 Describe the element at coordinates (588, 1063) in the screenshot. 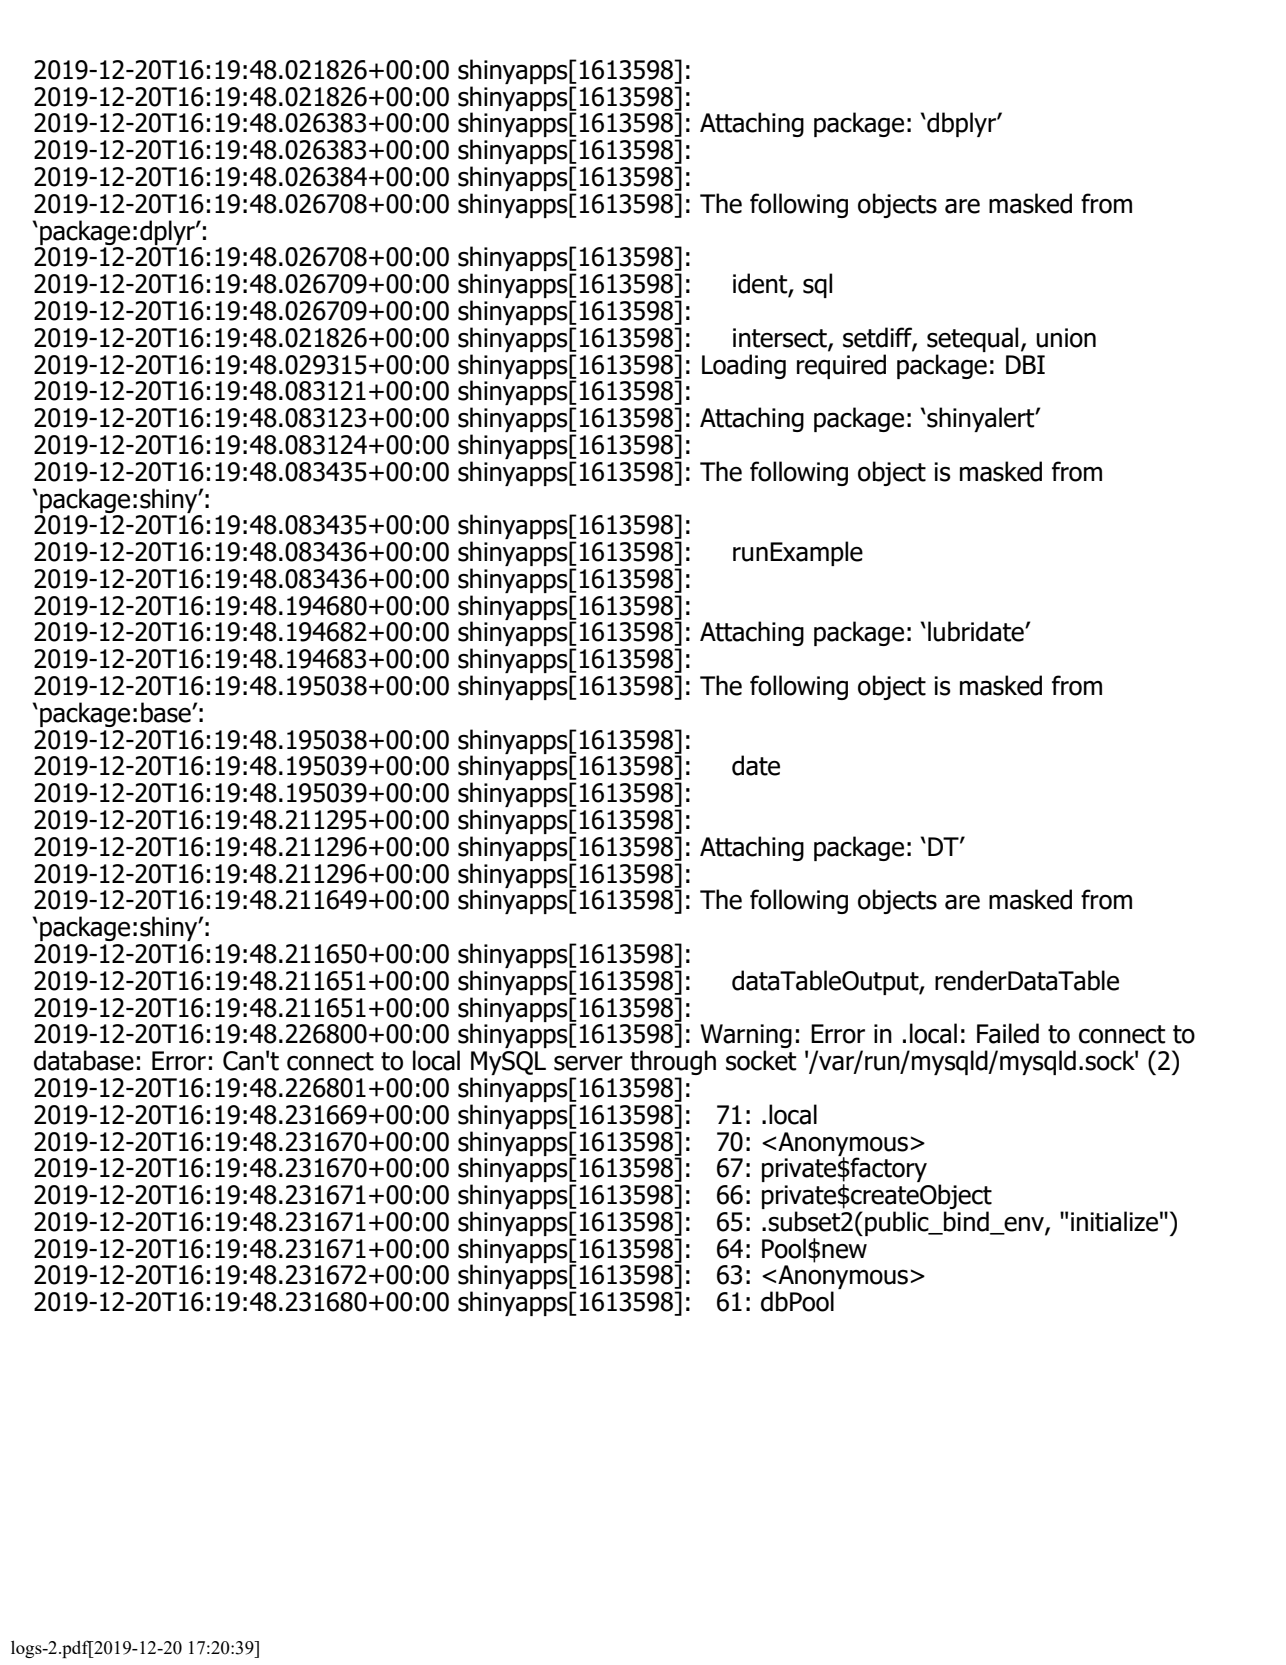

I see `server` at that location.
